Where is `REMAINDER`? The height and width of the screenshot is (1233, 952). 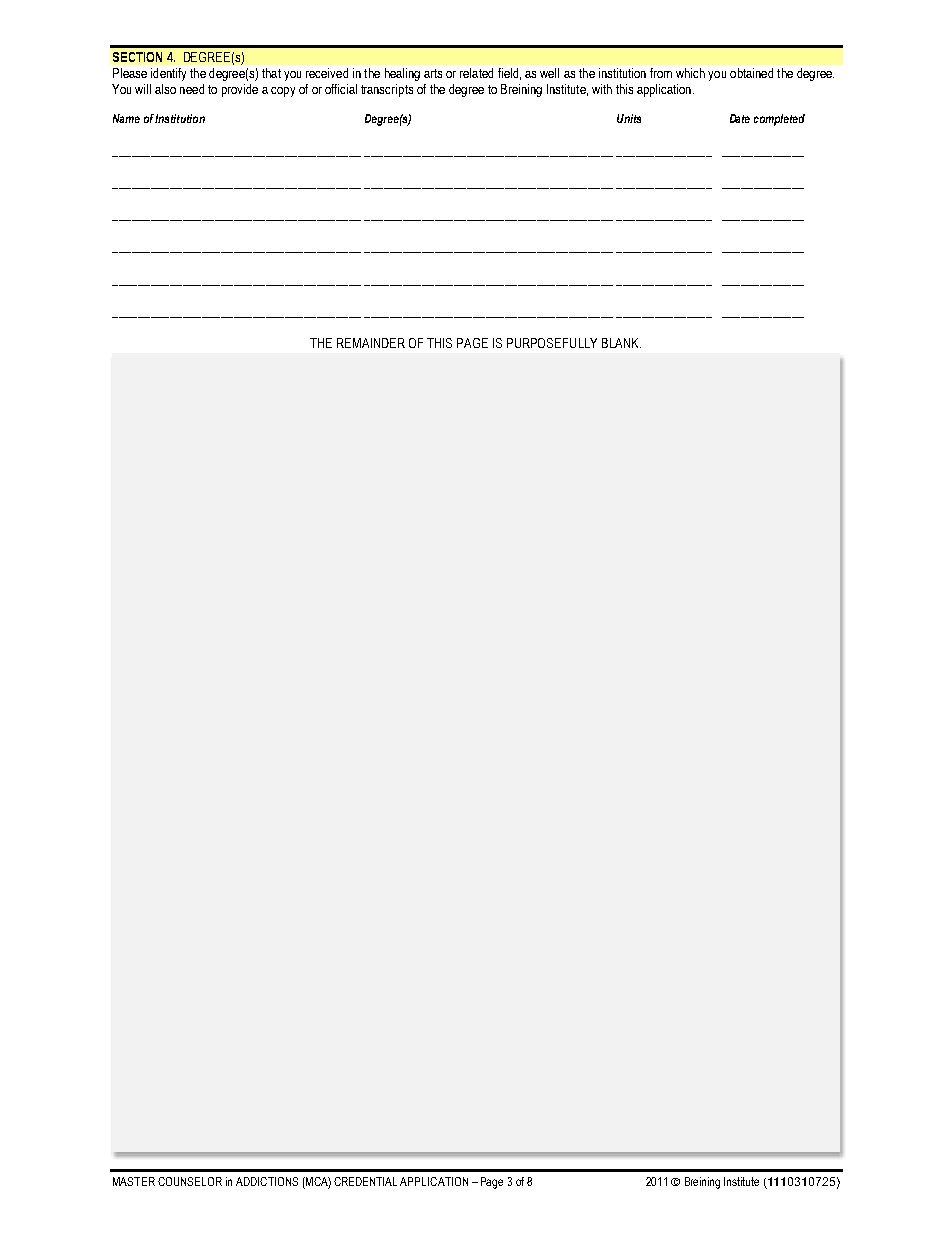 REMAINDER is located at coordinates (371, 343).
